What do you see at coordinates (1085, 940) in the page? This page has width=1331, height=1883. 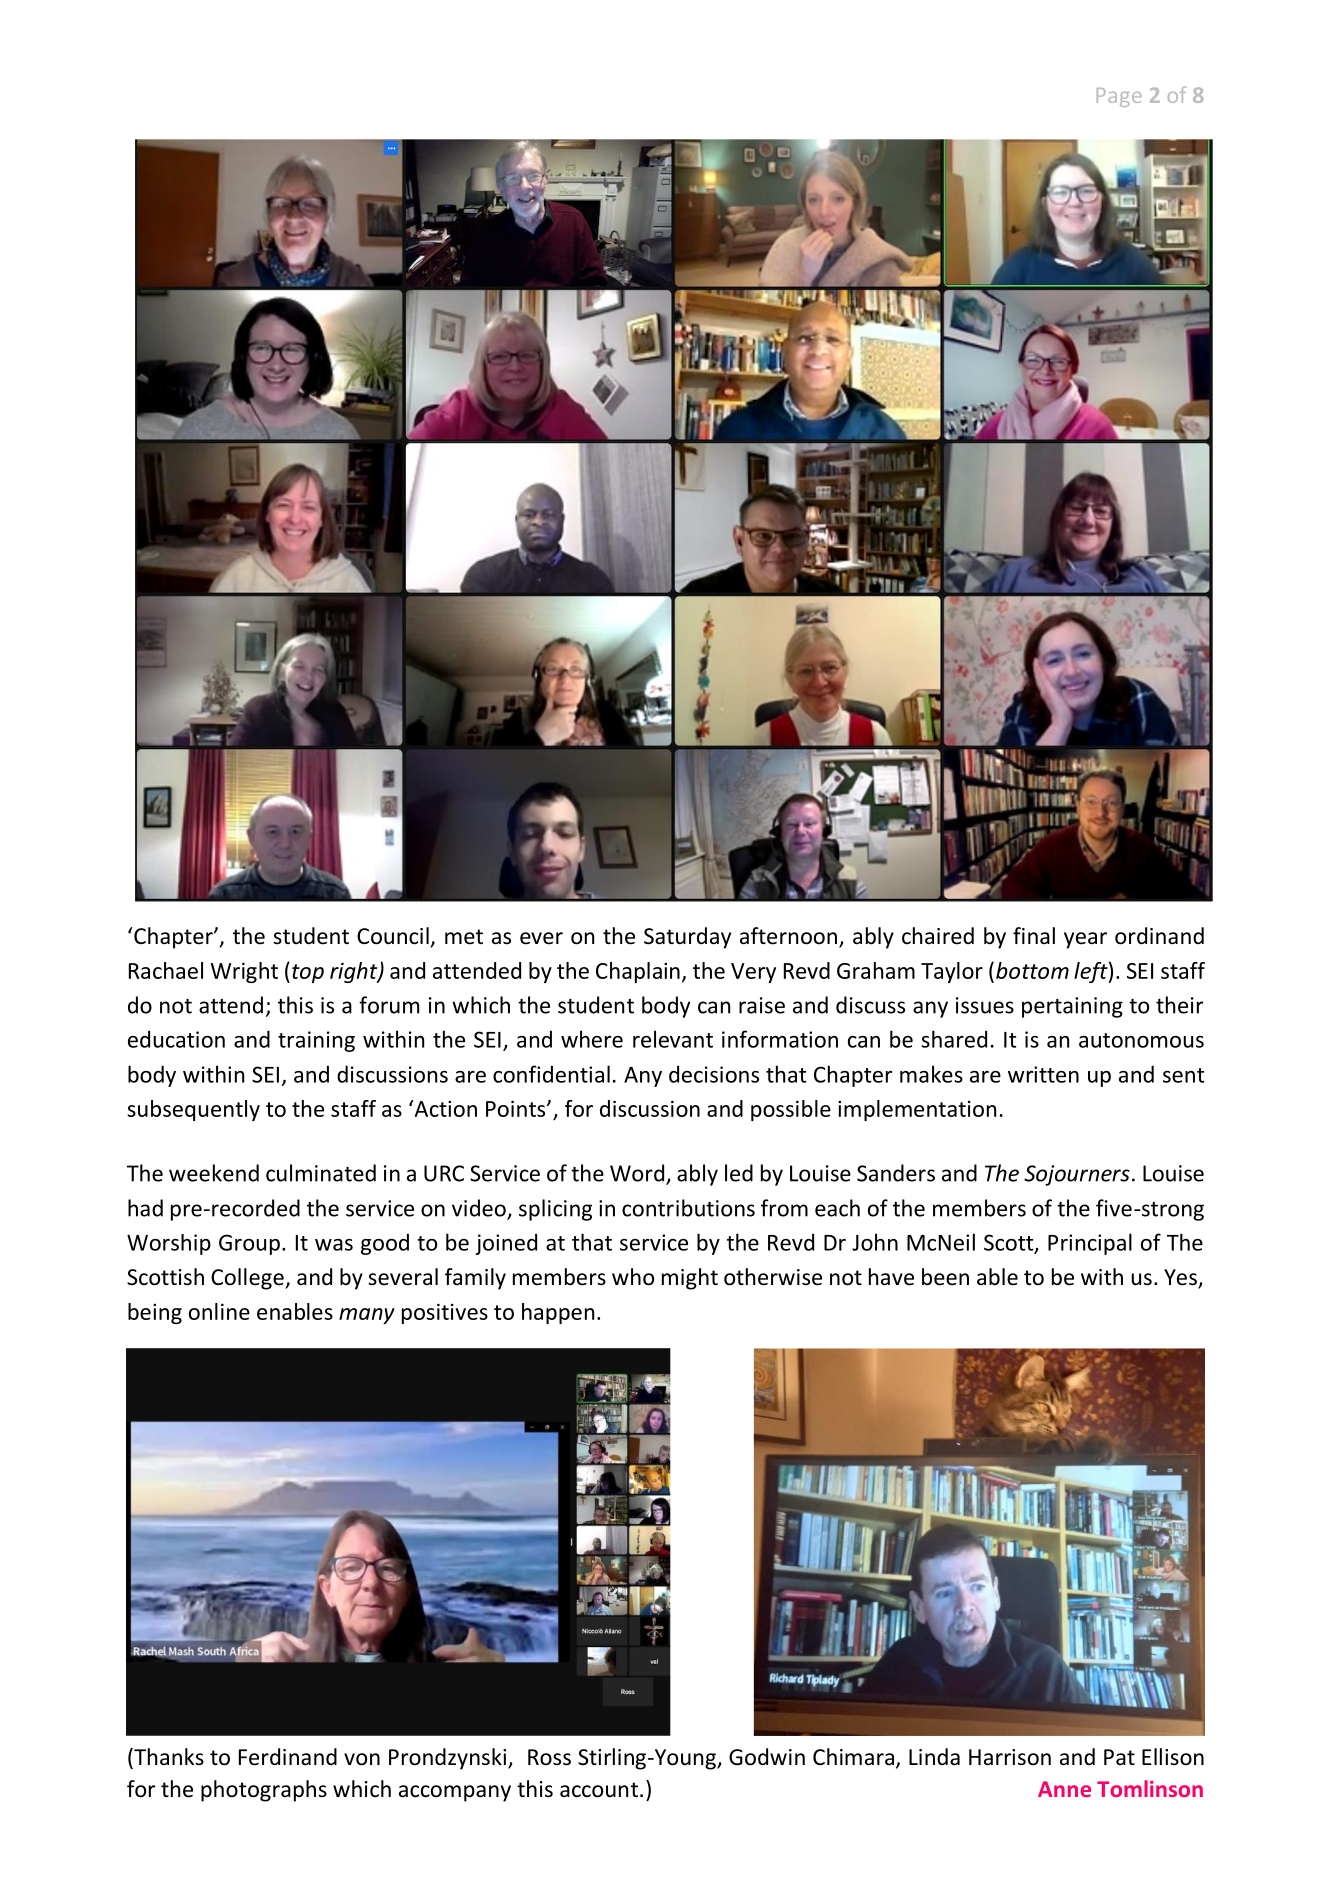 I see `year` at bounding box center [1085, 940].
